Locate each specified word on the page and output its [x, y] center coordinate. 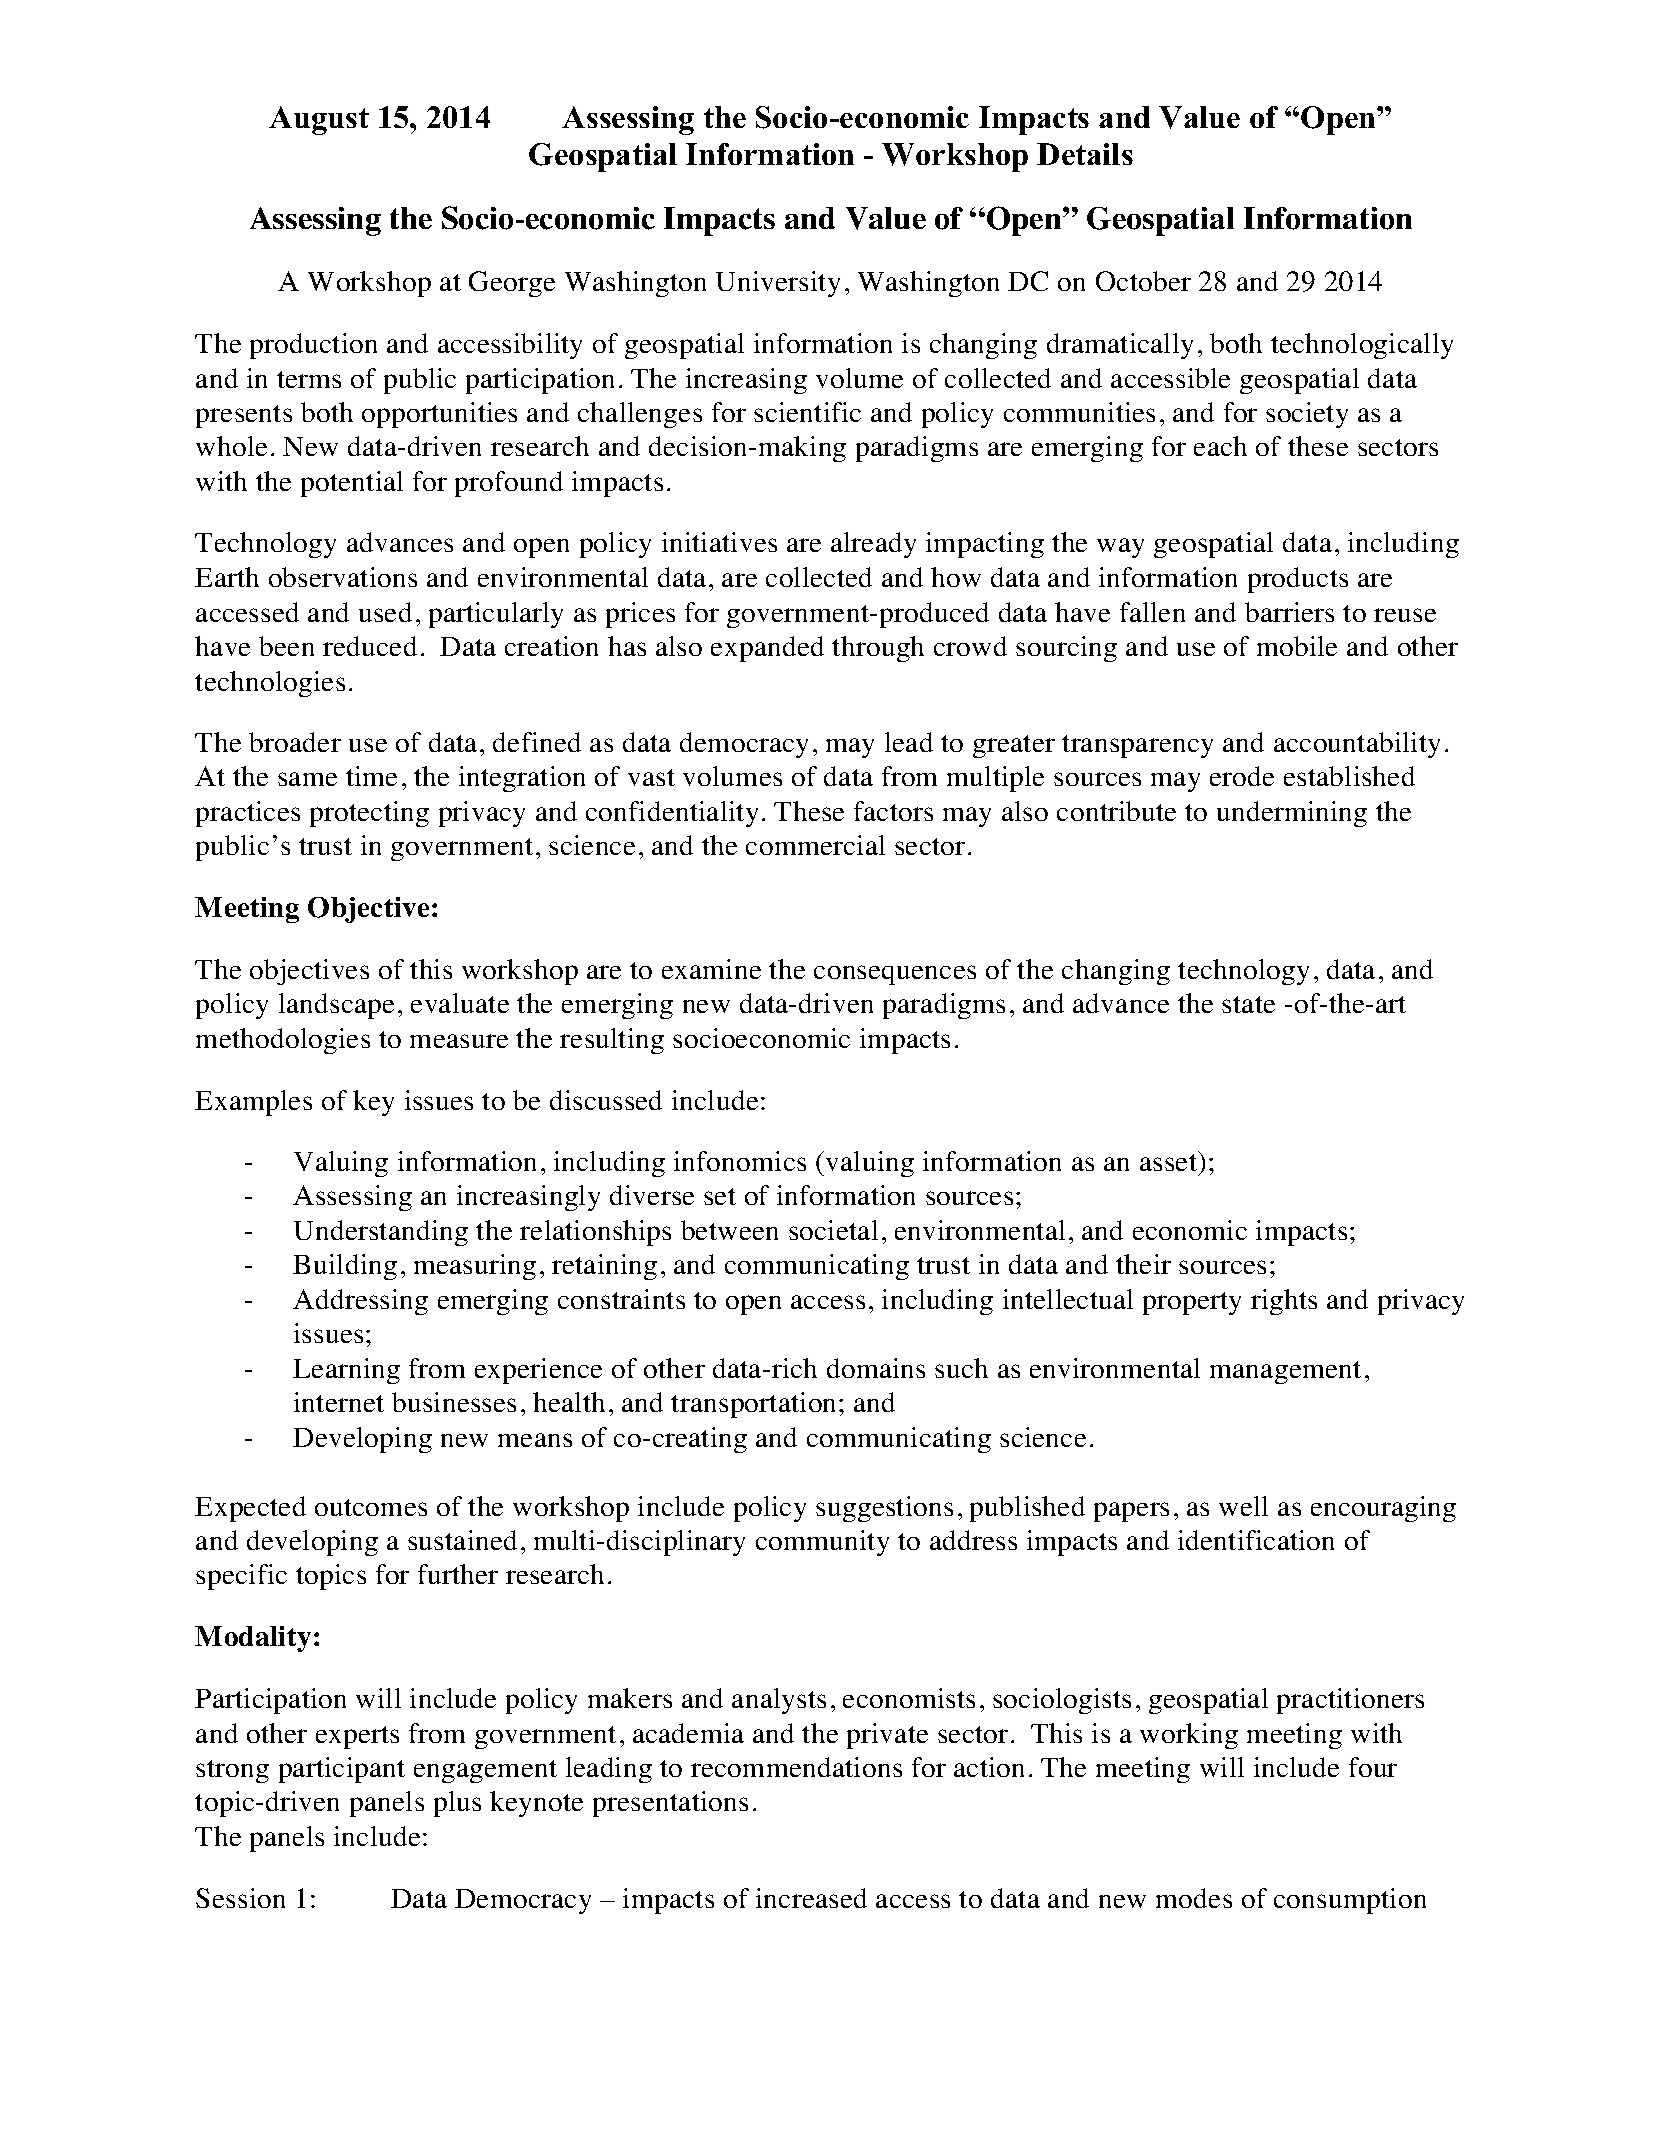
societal [833, 1230]
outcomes [371, 1507]
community [822, 1543]
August [319, 120]
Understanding [381, 1233]
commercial [815, 845]
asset [1170, 1161]
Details [1085, 154]
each [1220, 446]
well [1243, 1506]
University [778, 284]
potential [352, 484]
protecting [369, 814]
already [873, 545]
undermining [1292, 814]
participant [342, 1770]
